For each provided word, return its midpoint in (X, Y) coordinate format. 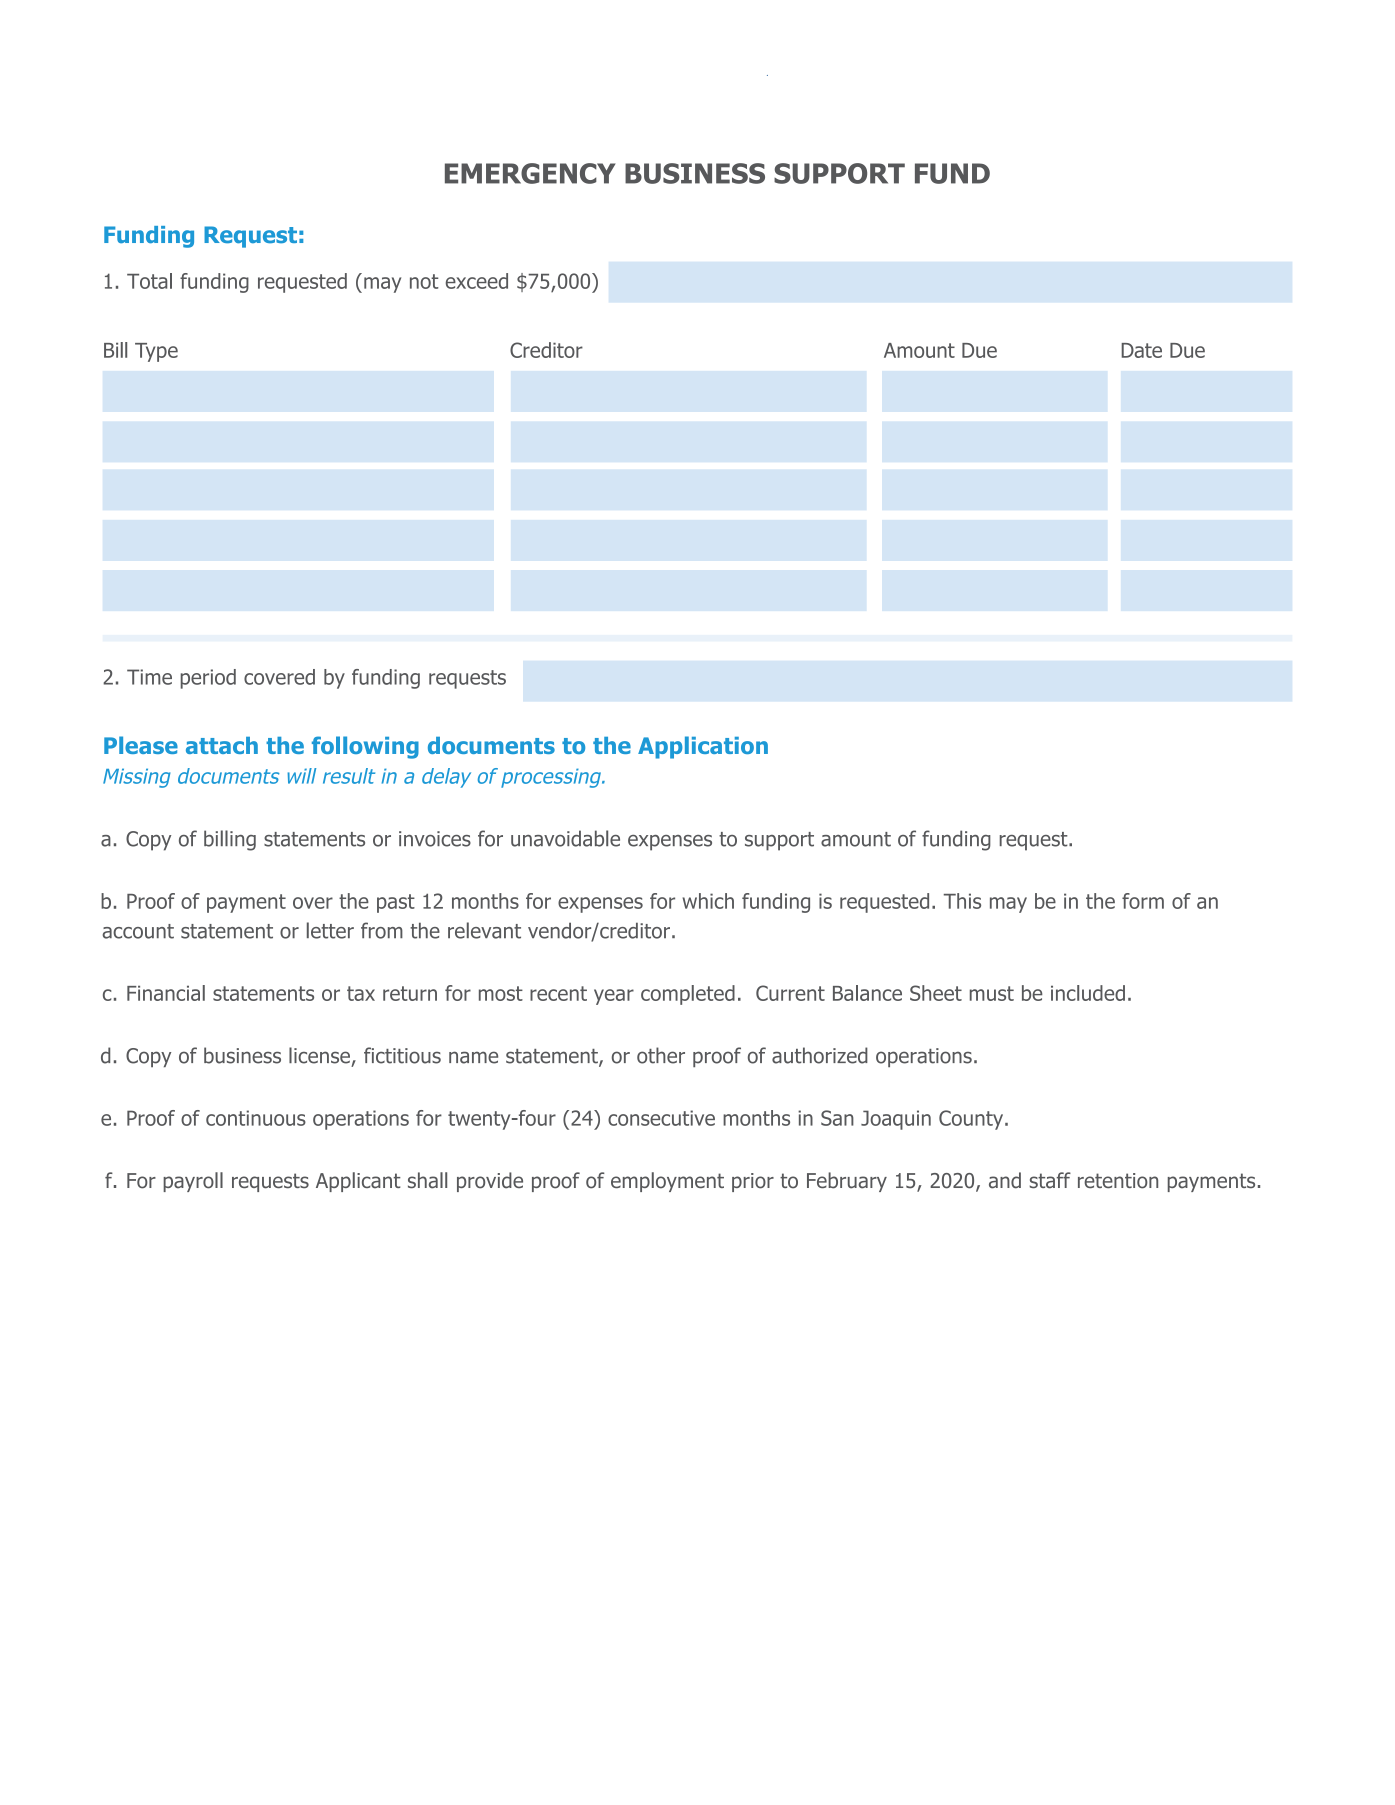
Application (703, 747)
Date (1141, 350)
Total (149, 281)
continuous (256, 1118)
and (1005, 1180)
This (962, 901)
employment (667, 1182)
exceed (477, 281)
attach (222, 745)
